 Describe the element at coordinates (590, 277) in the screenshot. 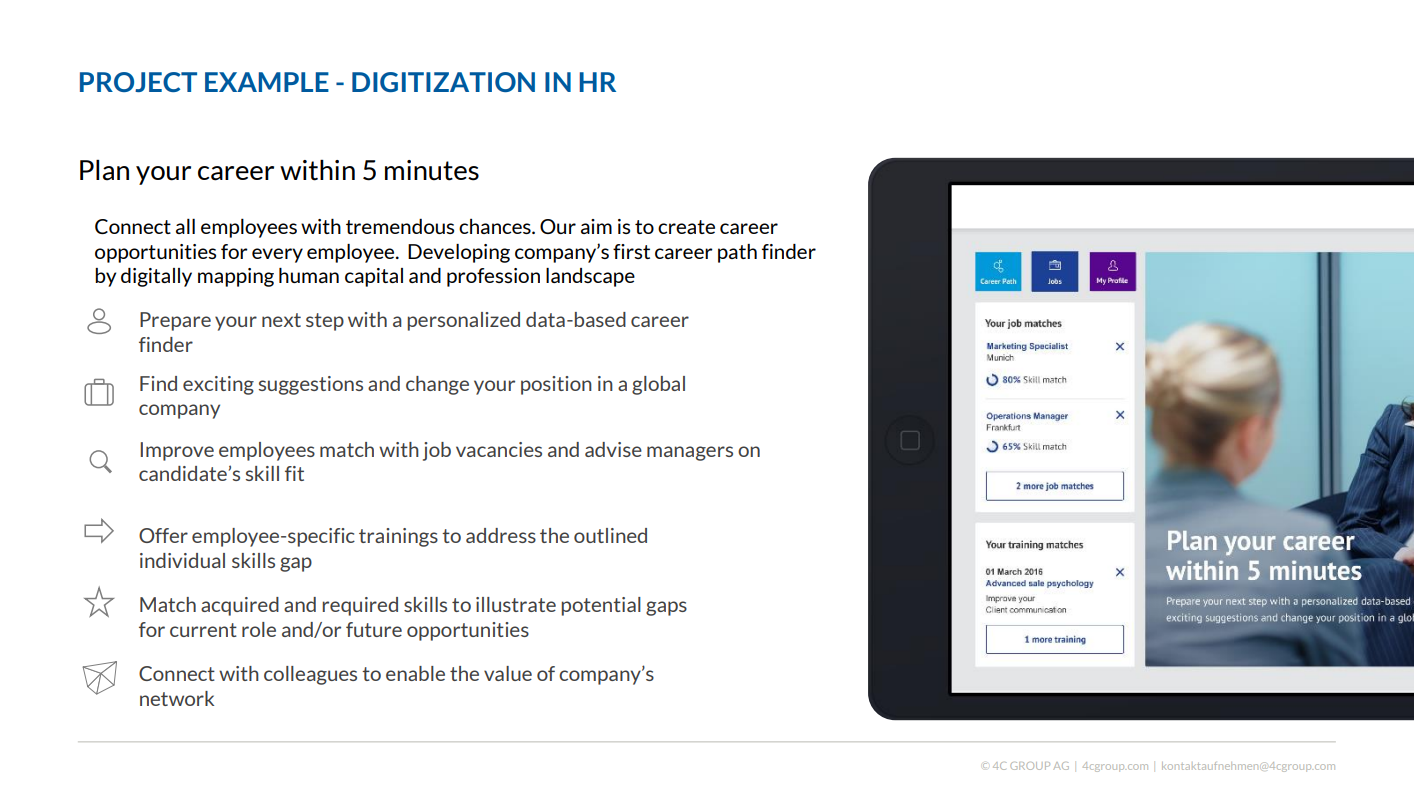

I see `landscape` at that location.
